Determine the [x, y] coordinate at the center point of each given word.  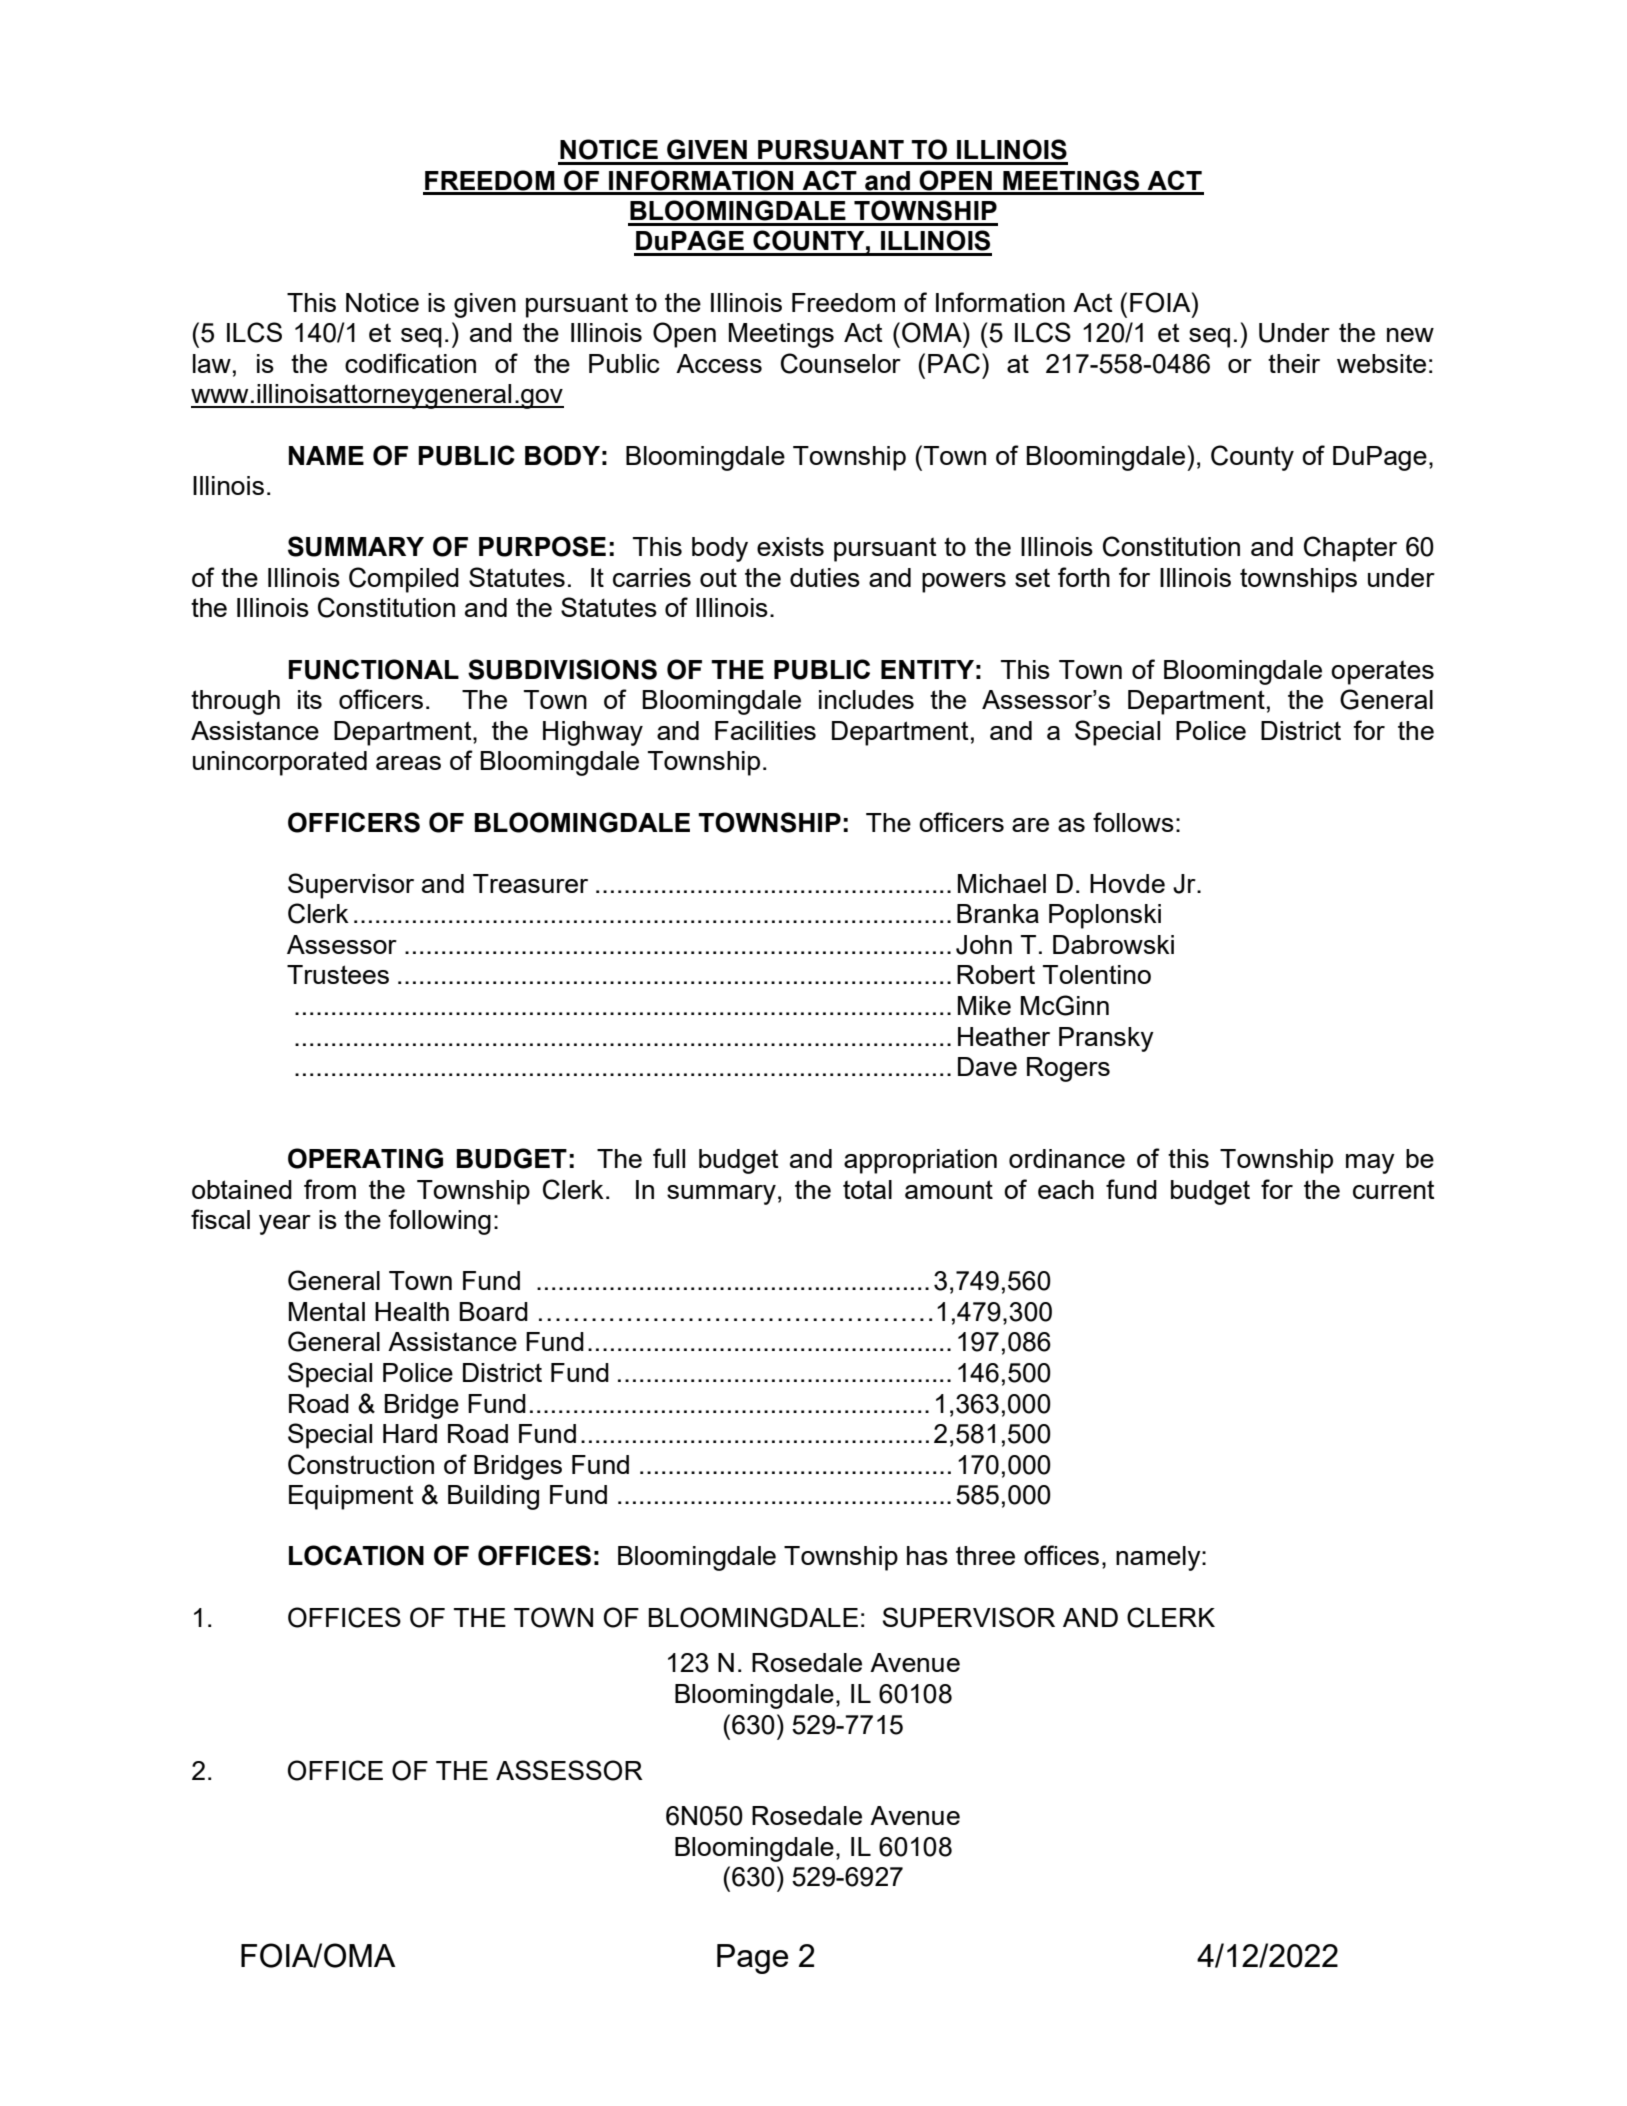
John [984, 945]
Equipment [351, 1497]
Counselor [841, 363]
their [1294, 363]
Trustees [338, 974]
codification [410, 363]
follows [1133, 822]
